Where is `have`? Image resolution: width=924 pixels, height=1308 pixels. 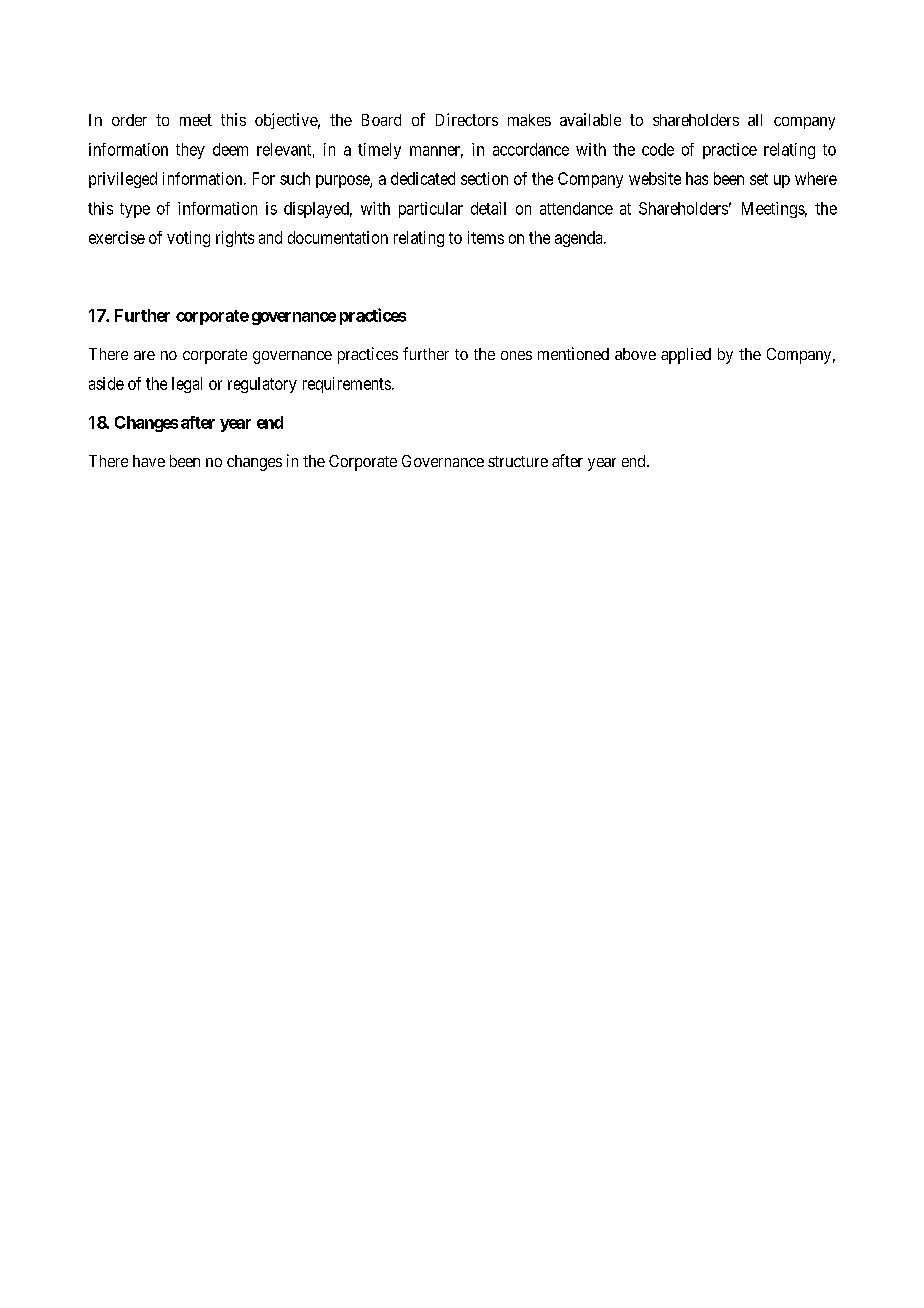
have is located at coordinates (149, 461).
